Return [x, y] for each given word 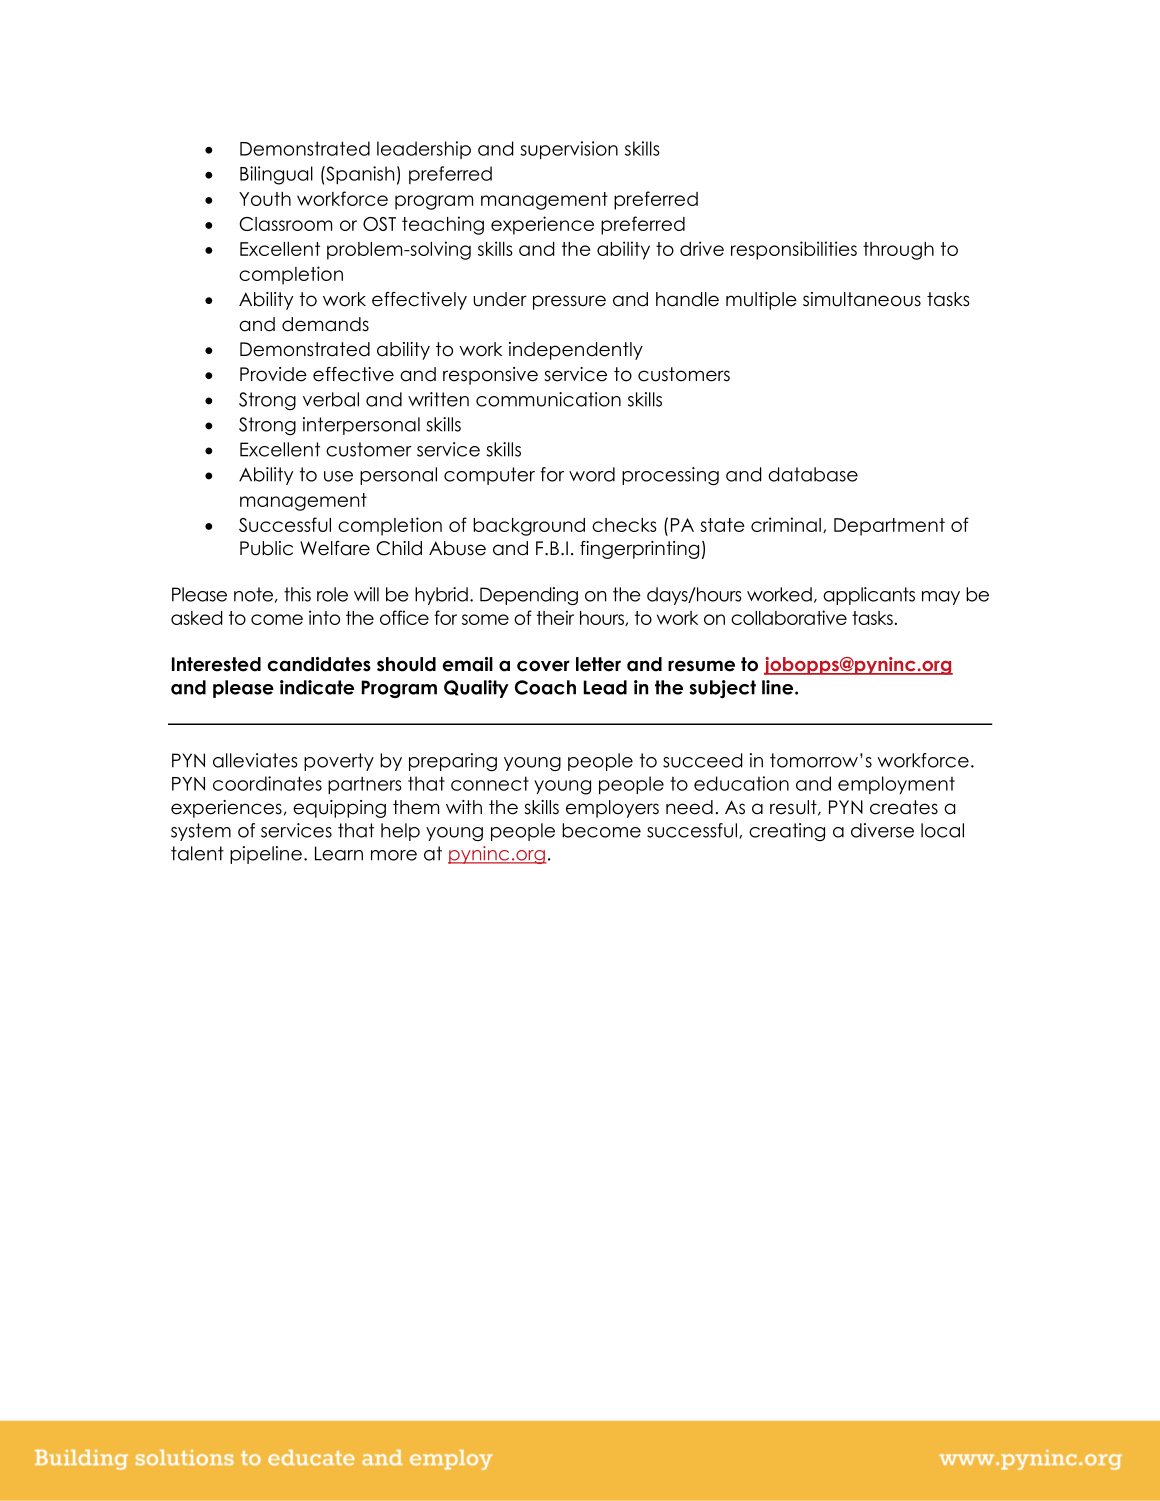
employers [612, 809]
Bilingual [276, 175]
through [898, 251]
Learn [339, 853]
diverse [882, 830]
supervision [569, 150]
